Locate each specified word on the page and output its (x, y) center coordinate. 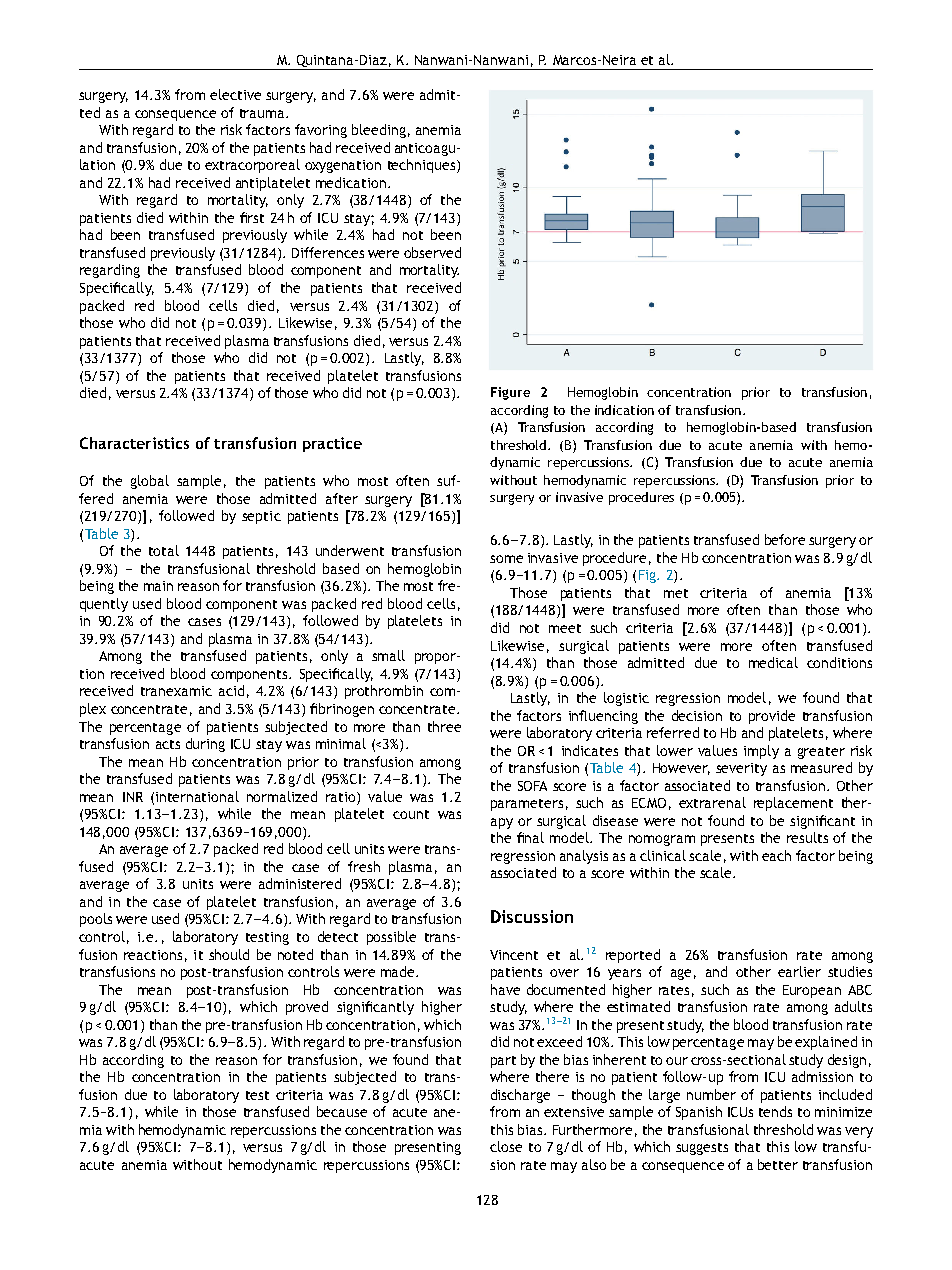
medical (773, 662)
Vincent (514, 955)
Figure (510, 393)
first (252, 217)
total (164, 550)
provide (772, 717)
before (785, 539)
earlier (799, 971)
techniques (423, 166)
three (444, 726)
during (205, 745)
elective (235, 94)
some (506, 559)
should (229, 954)
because (342, 1111)
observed (432, 252)
